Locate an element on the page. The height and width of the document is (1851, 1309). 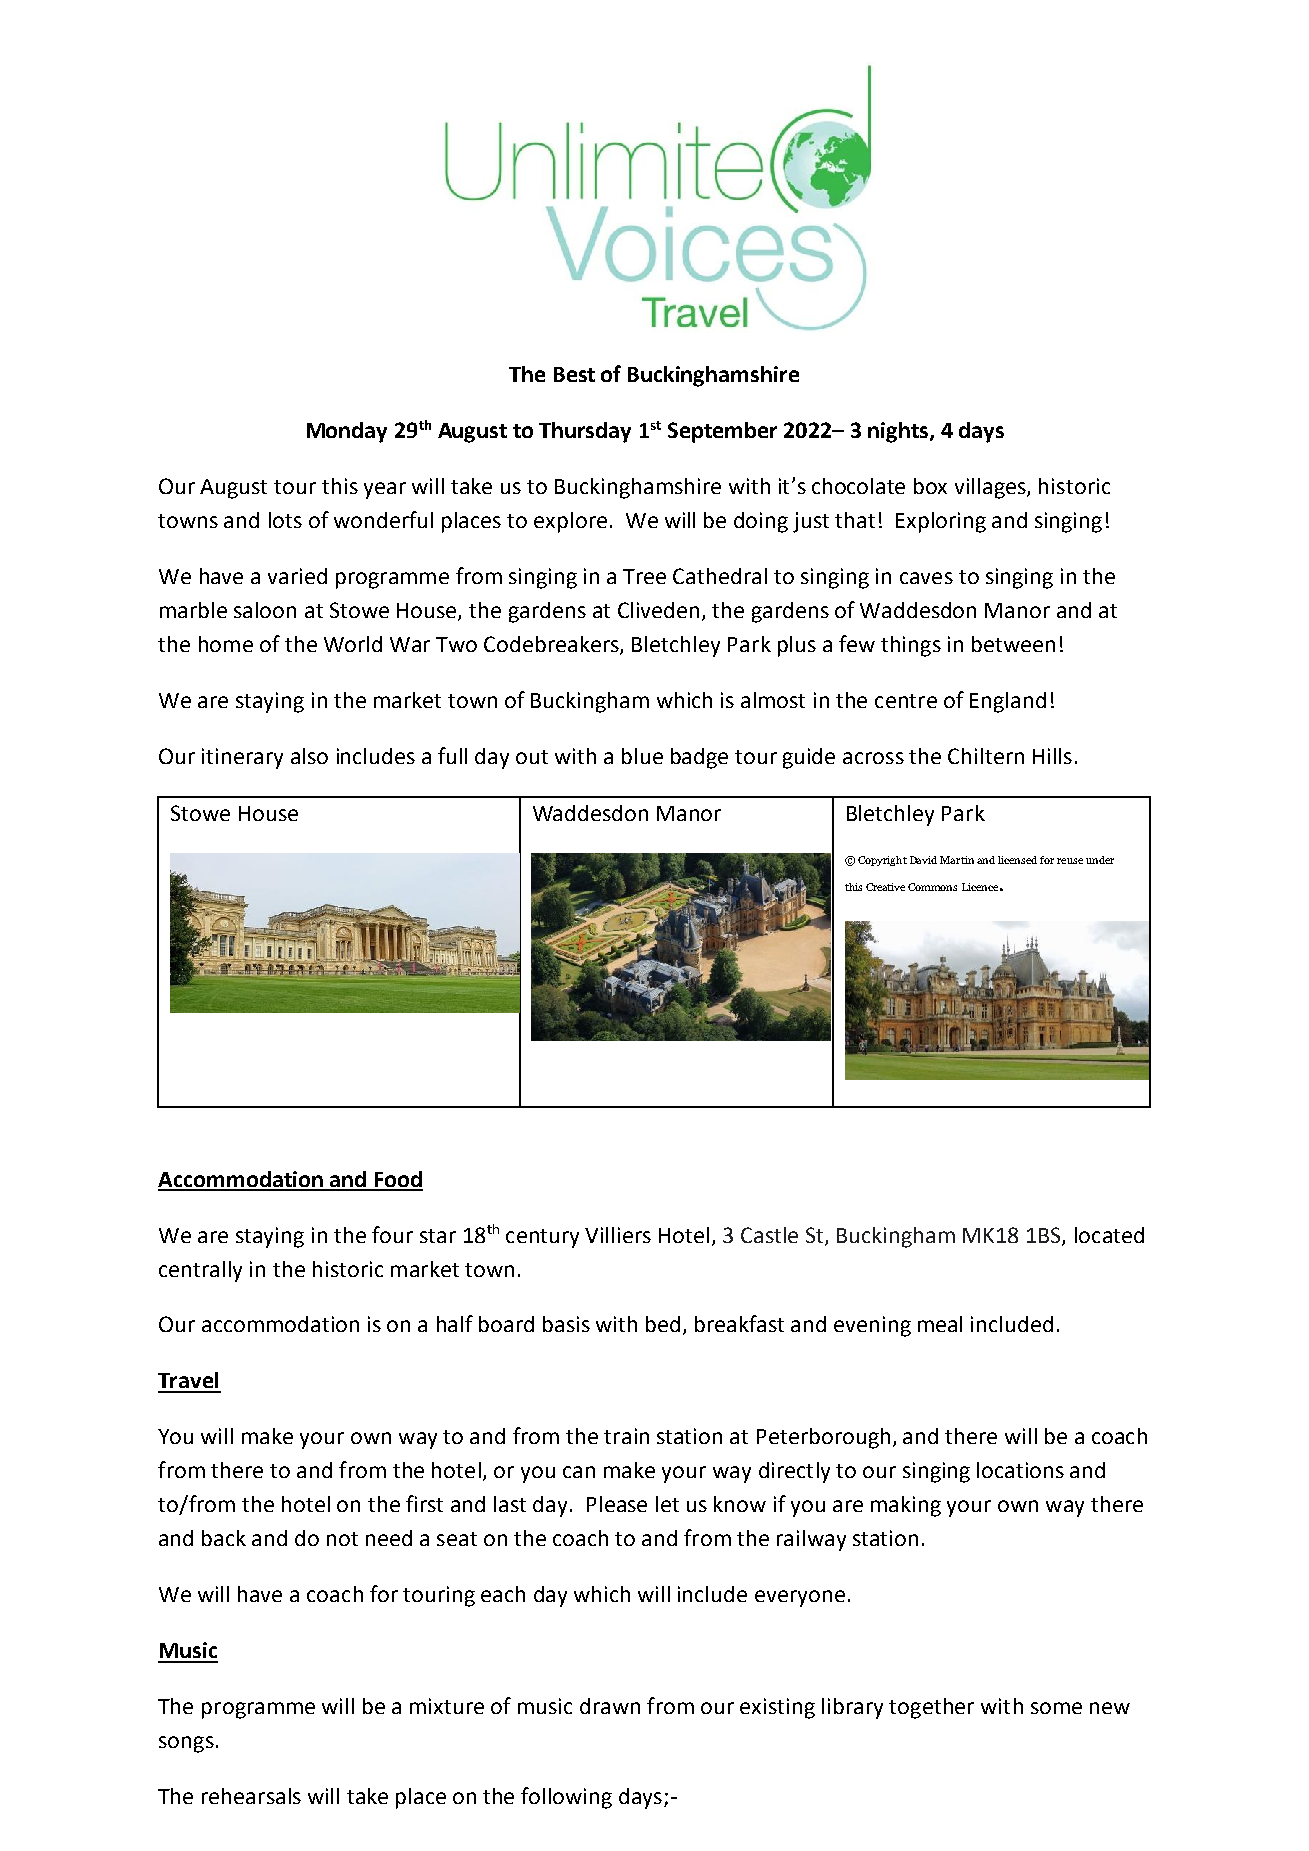
blue is located at coordinates (642, 756).
